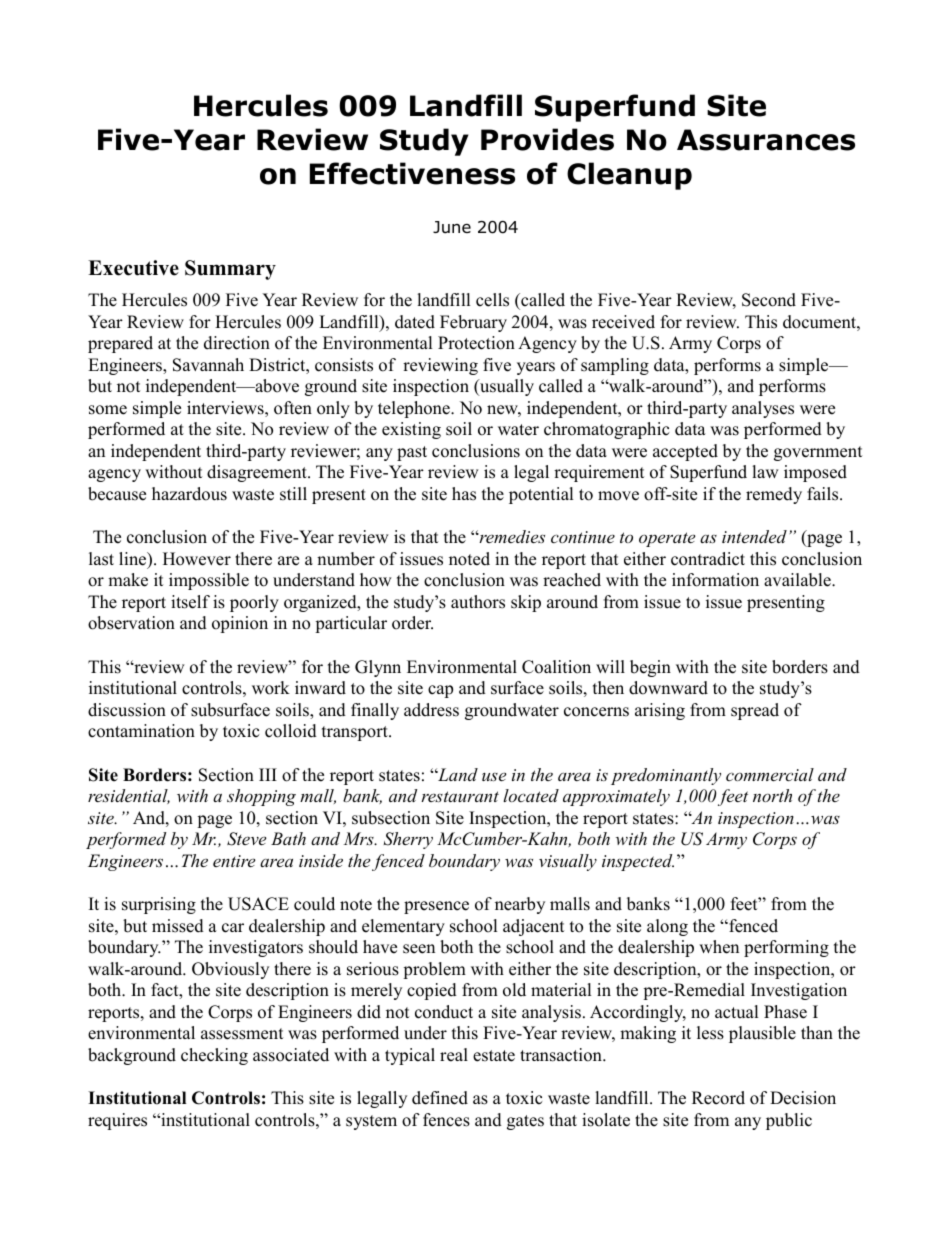 Image resolution: width=952 pixels, height=1233 pixels. I want to click on itself, so click(190, 602).
